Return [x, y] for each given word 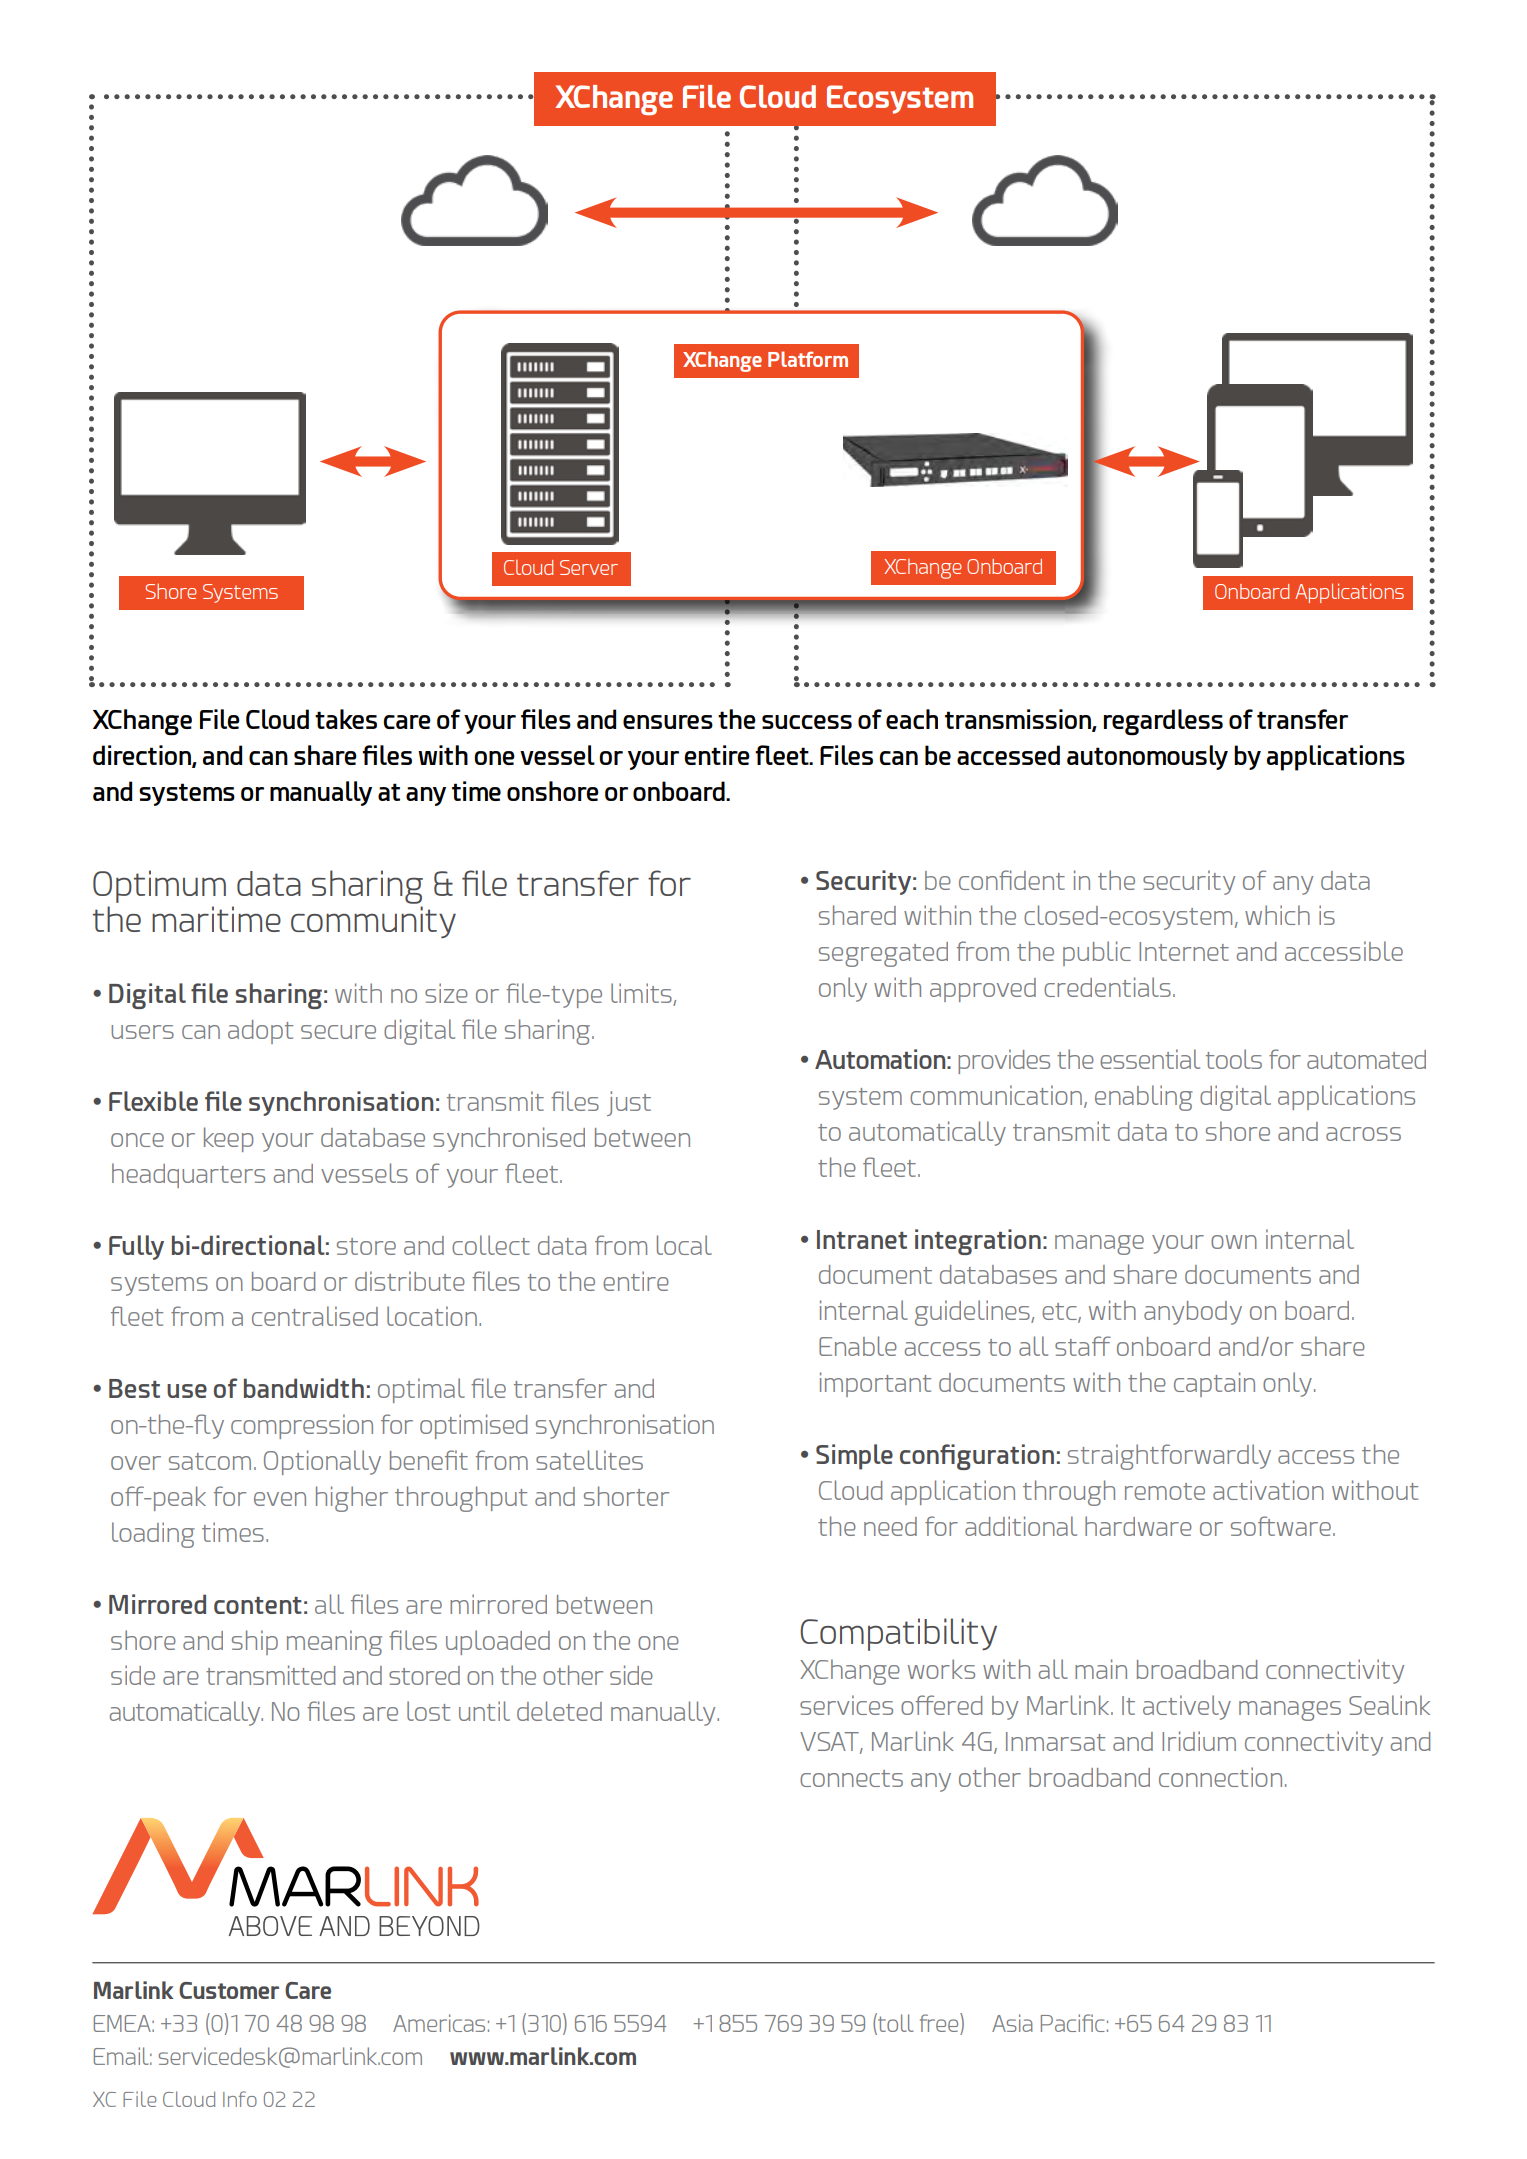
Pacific [1073, 2023]
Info [240, 2099]
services [846, 1705]
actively [1187, 1707]
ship [255, 1642]
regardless [1163, 722]
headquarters [188, 1175]
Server [589, 567]
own [1234, 1242]
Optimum [159, 886]
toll [894, 2023]
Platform [808, 359]
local [684, 1245]
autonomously [1147, 757]
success [807, 722]
